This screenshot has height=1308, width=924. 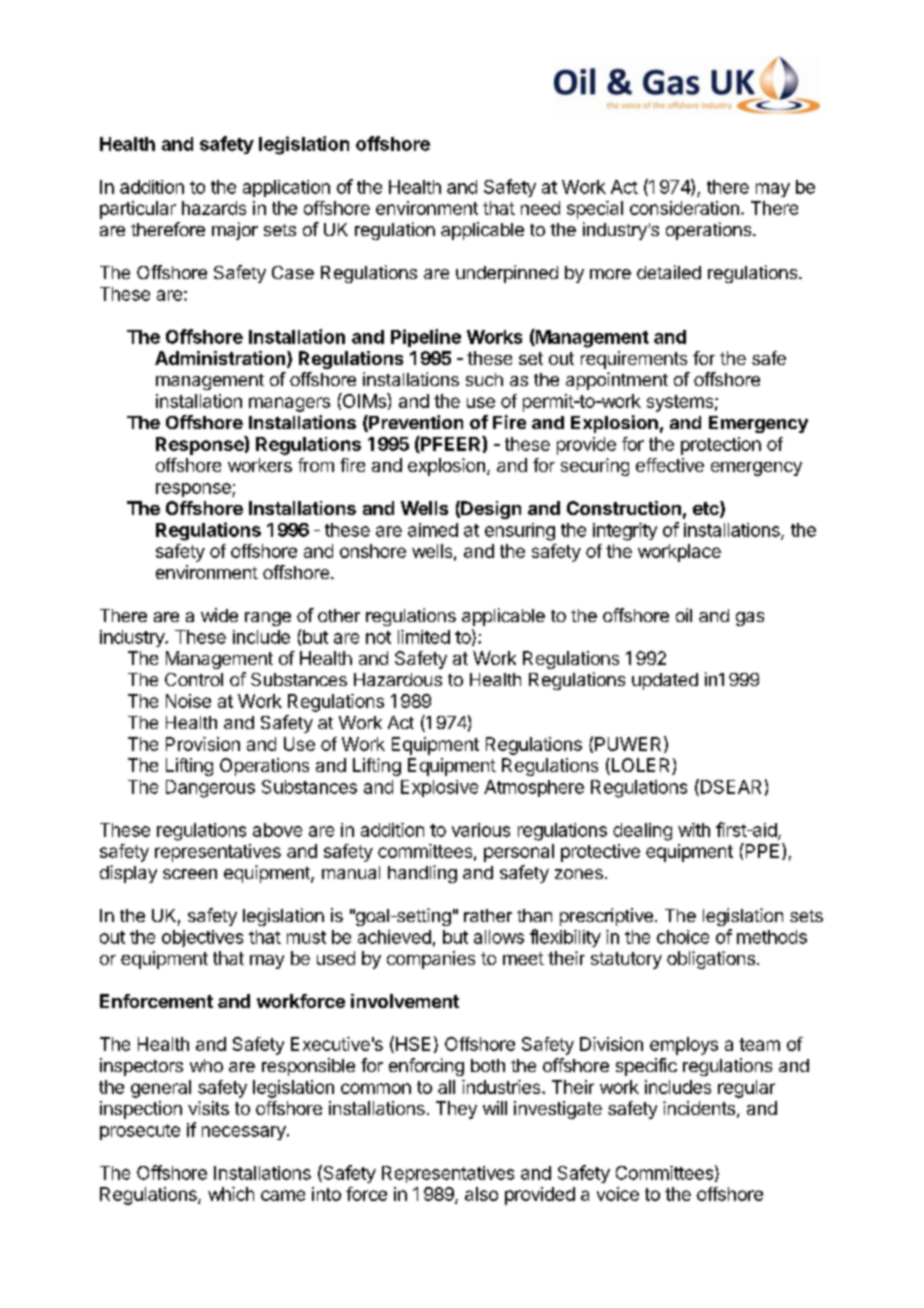 I want to click on which, so click(x=231, y=1194).
